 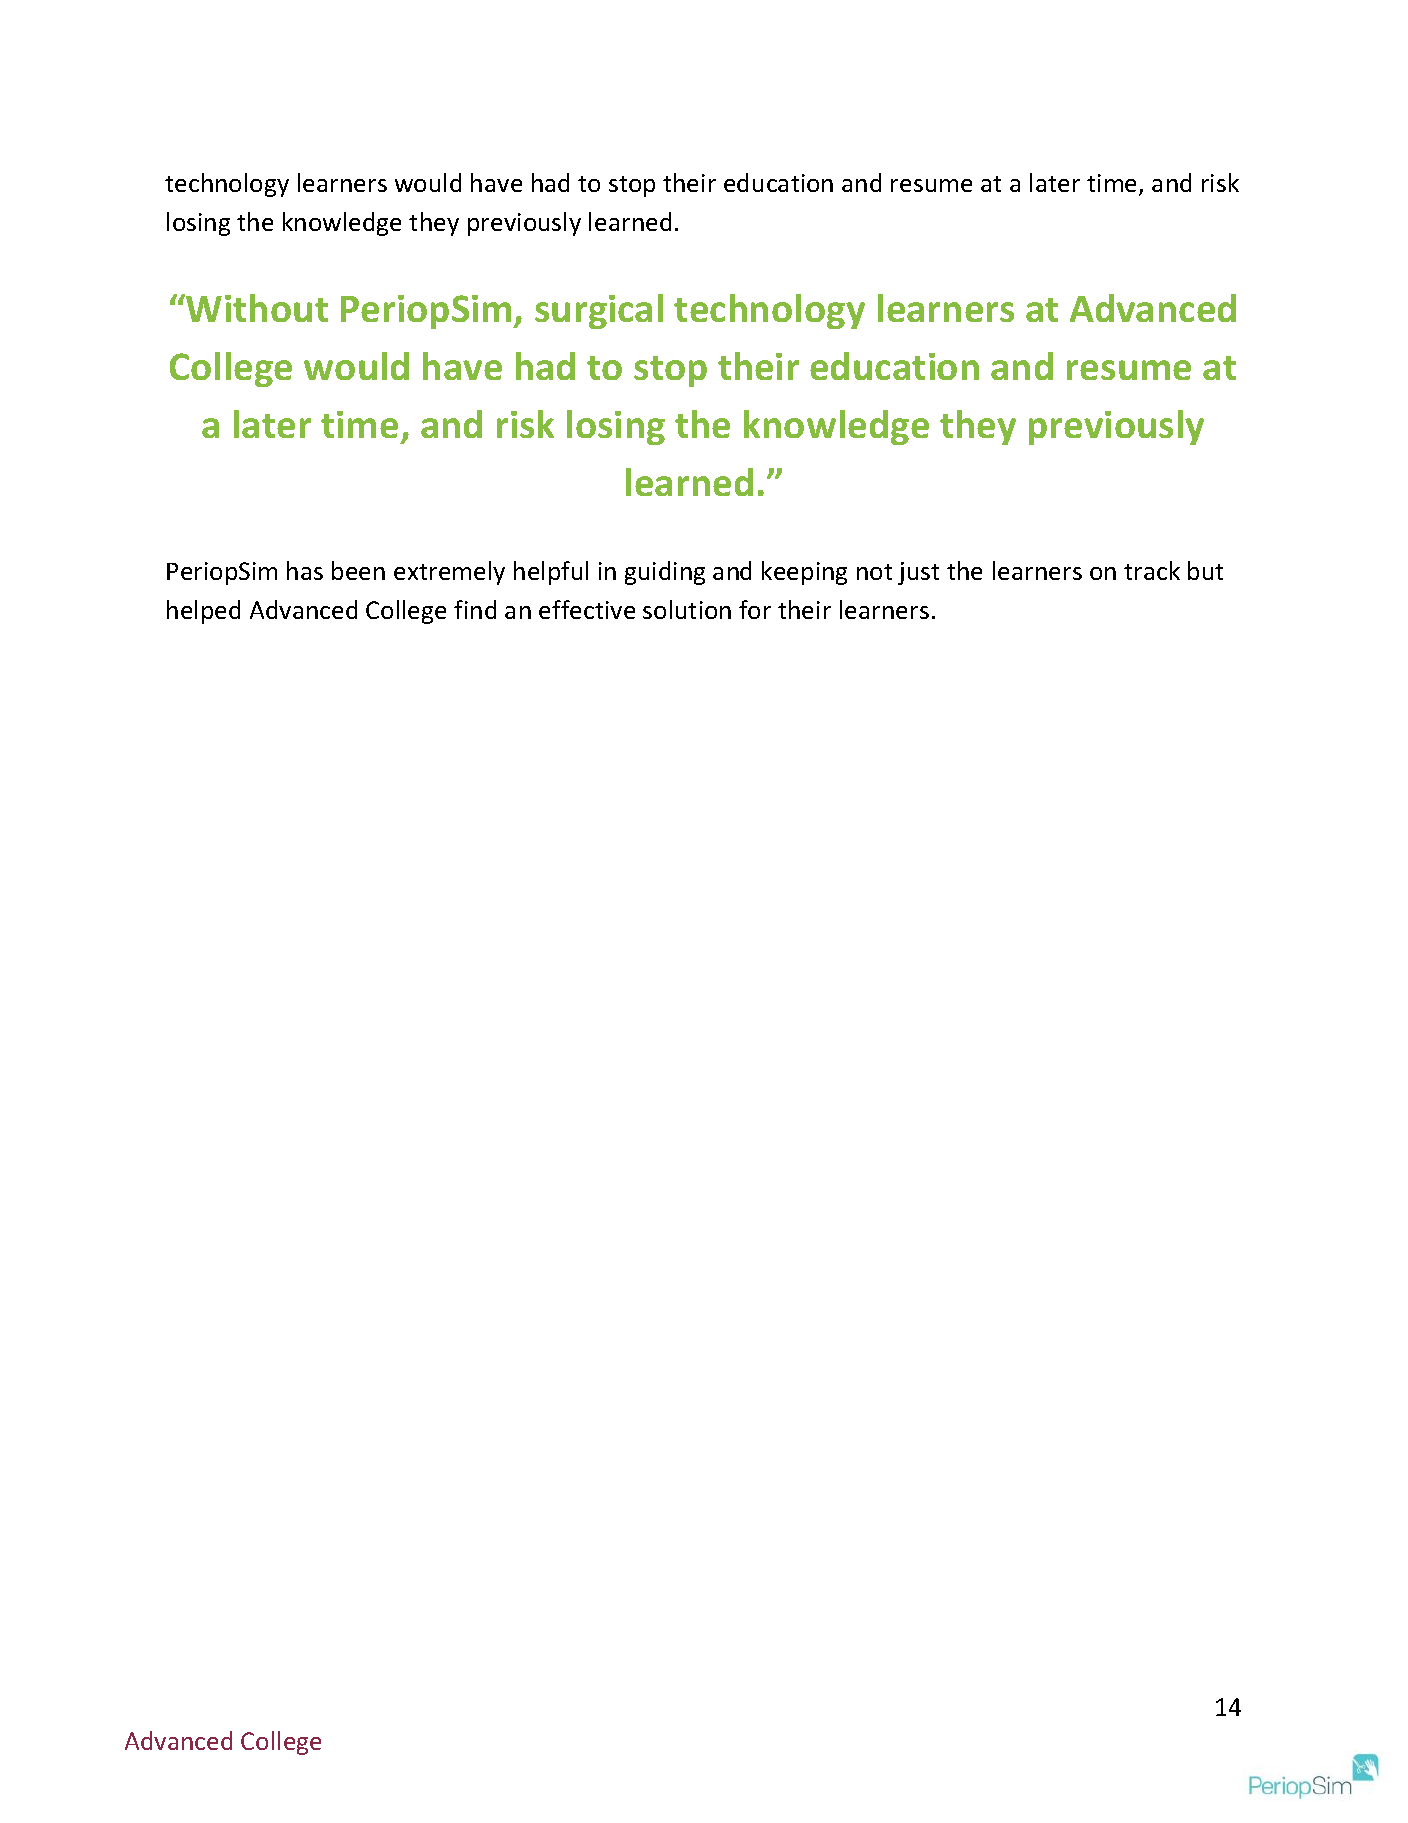 I want to click on helped, so click(x=203, y=612).
